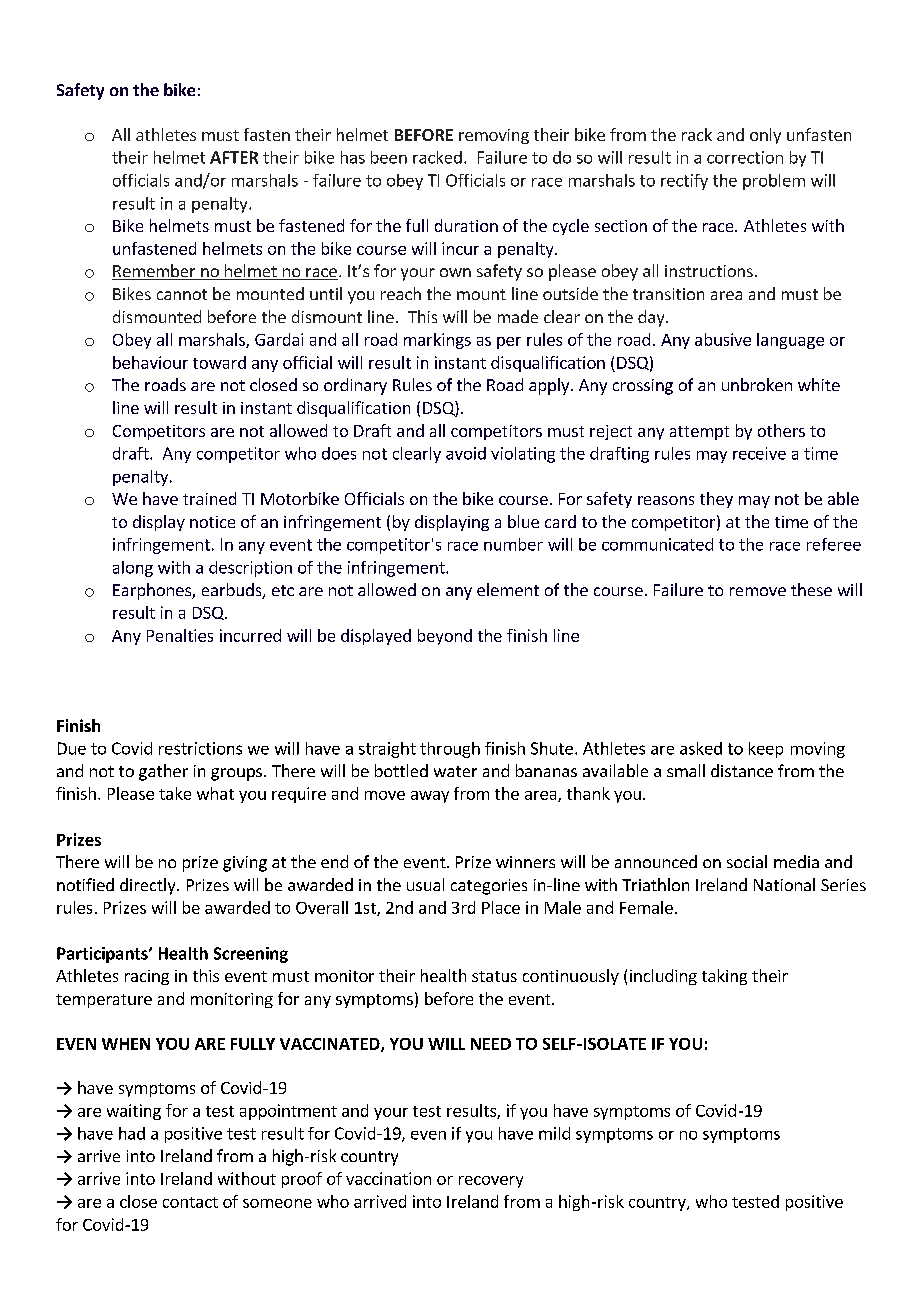 Image resolution: width=924 pixels, height=1308 pixels. What do you see at coordinates (491, 1182) in the page?
I see `recovery` at bounding box center [491, 1182].
